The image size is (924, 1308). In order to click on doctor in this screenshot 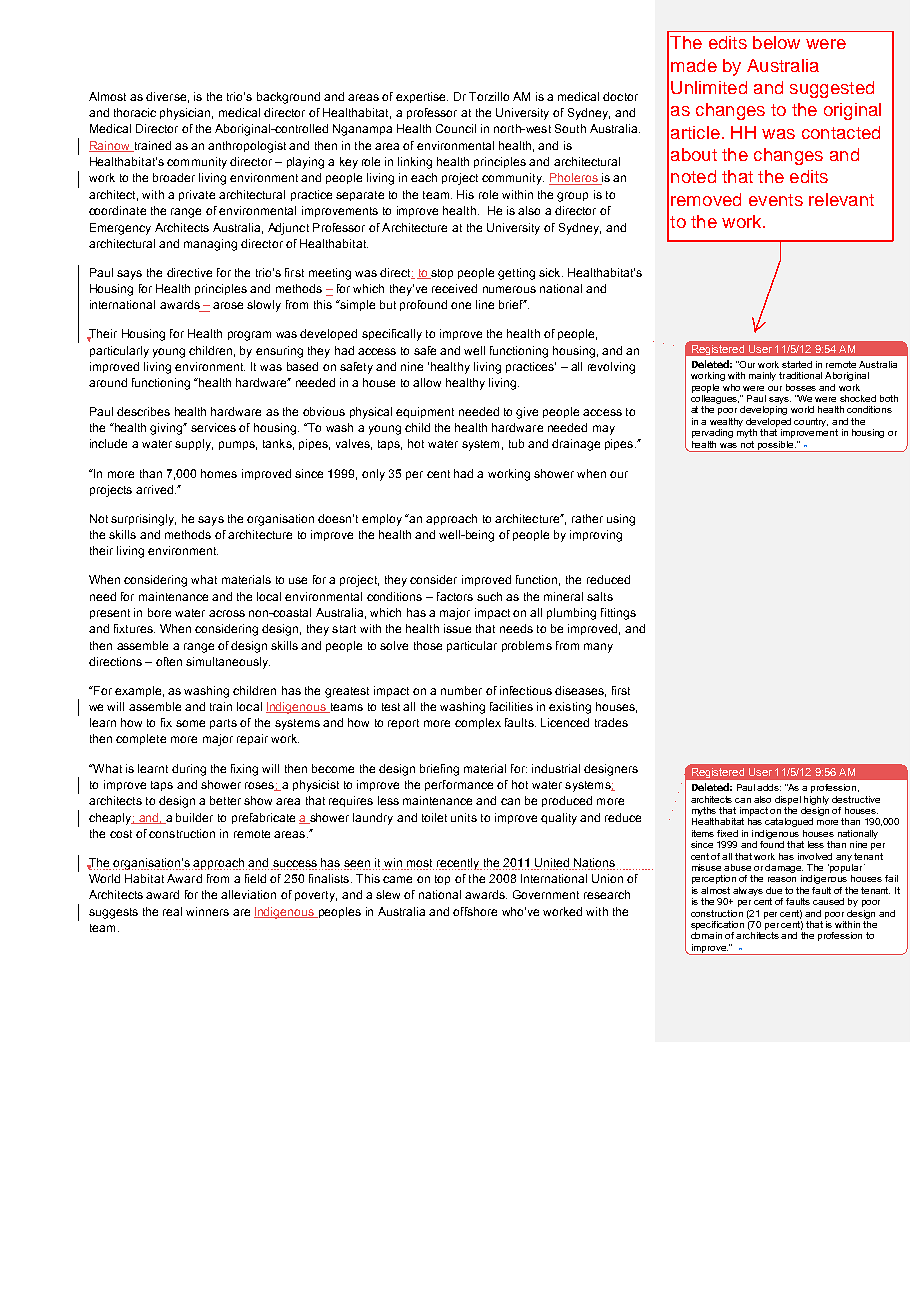, I will do `click(620, 96)`.
